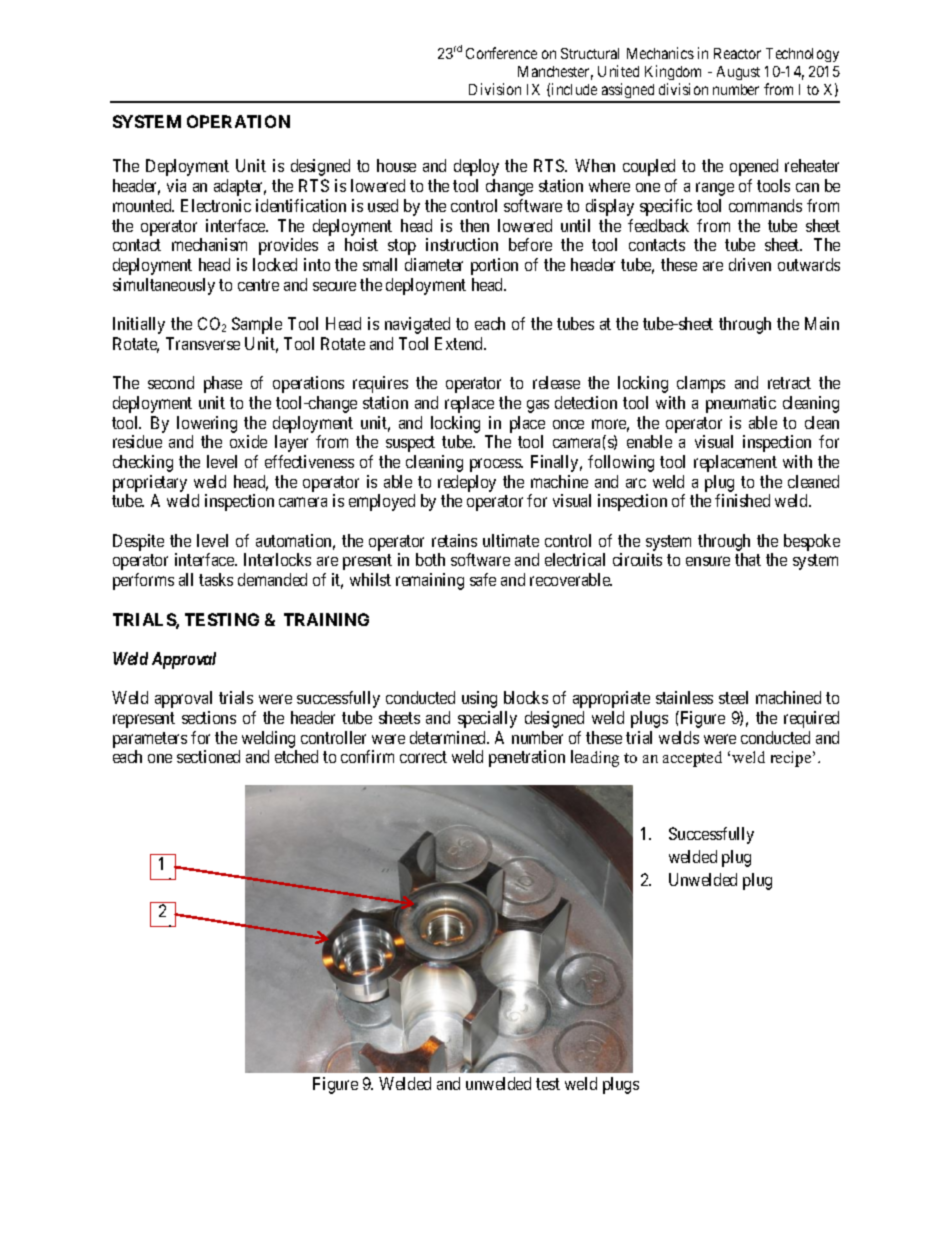  What do you see at coordinates (501, 53) in the screenshot?
I see `Conference` at bounding box center [501, 53].
